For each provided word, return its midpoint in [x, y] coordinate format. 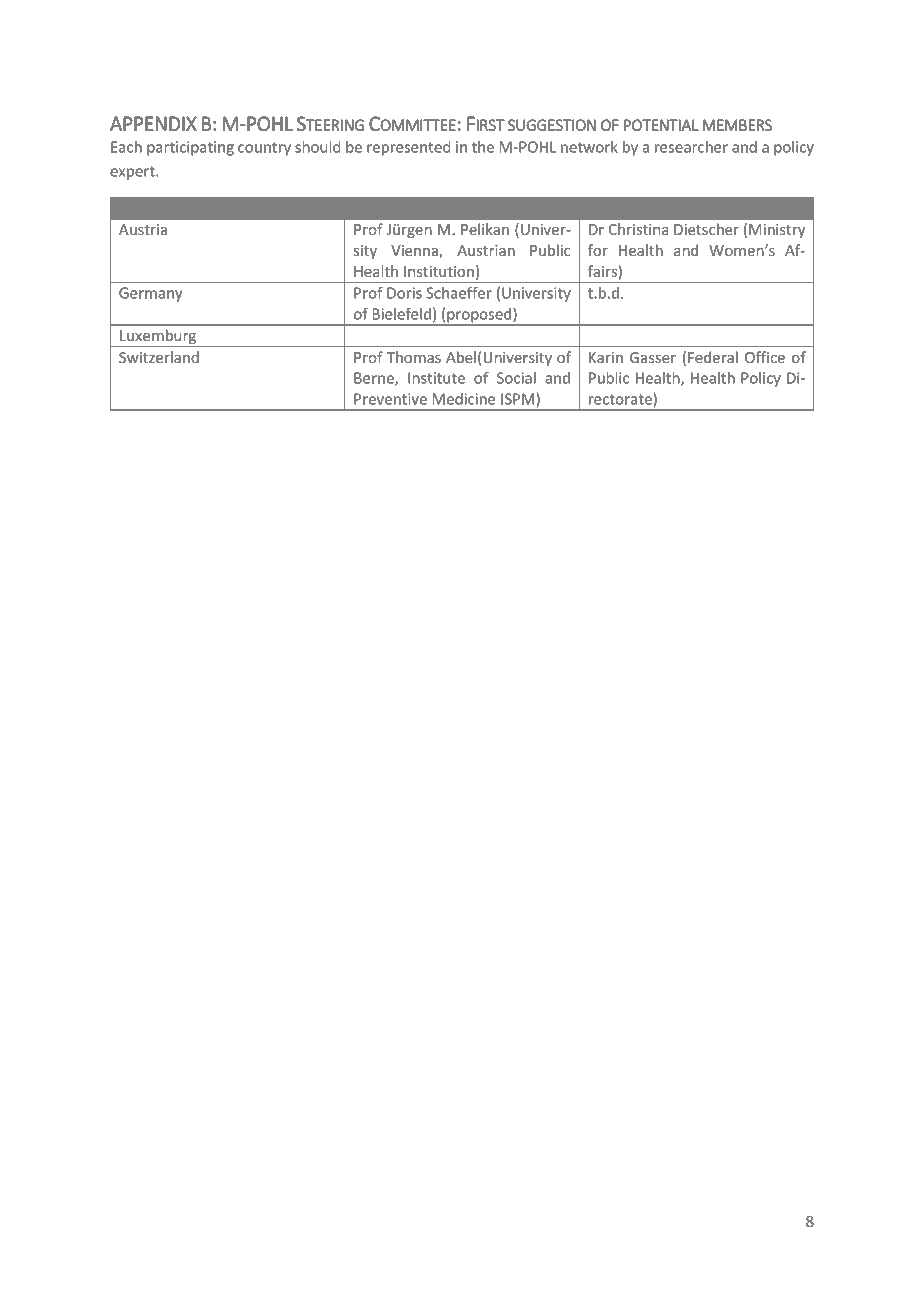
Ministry [777, 231]
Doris [404, 293]
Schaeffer [459, 293]
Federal [713, 357]
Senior [420, 208]
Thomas [414, 357]
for [598, 250]
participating [190, 148]
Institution [439, 271]
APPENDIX [153, 123]
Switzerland [159, 357]
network [589, 147]
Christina [639, 229]
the [483, 147]
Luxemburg [158, 338]
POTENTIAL [661, 125]
